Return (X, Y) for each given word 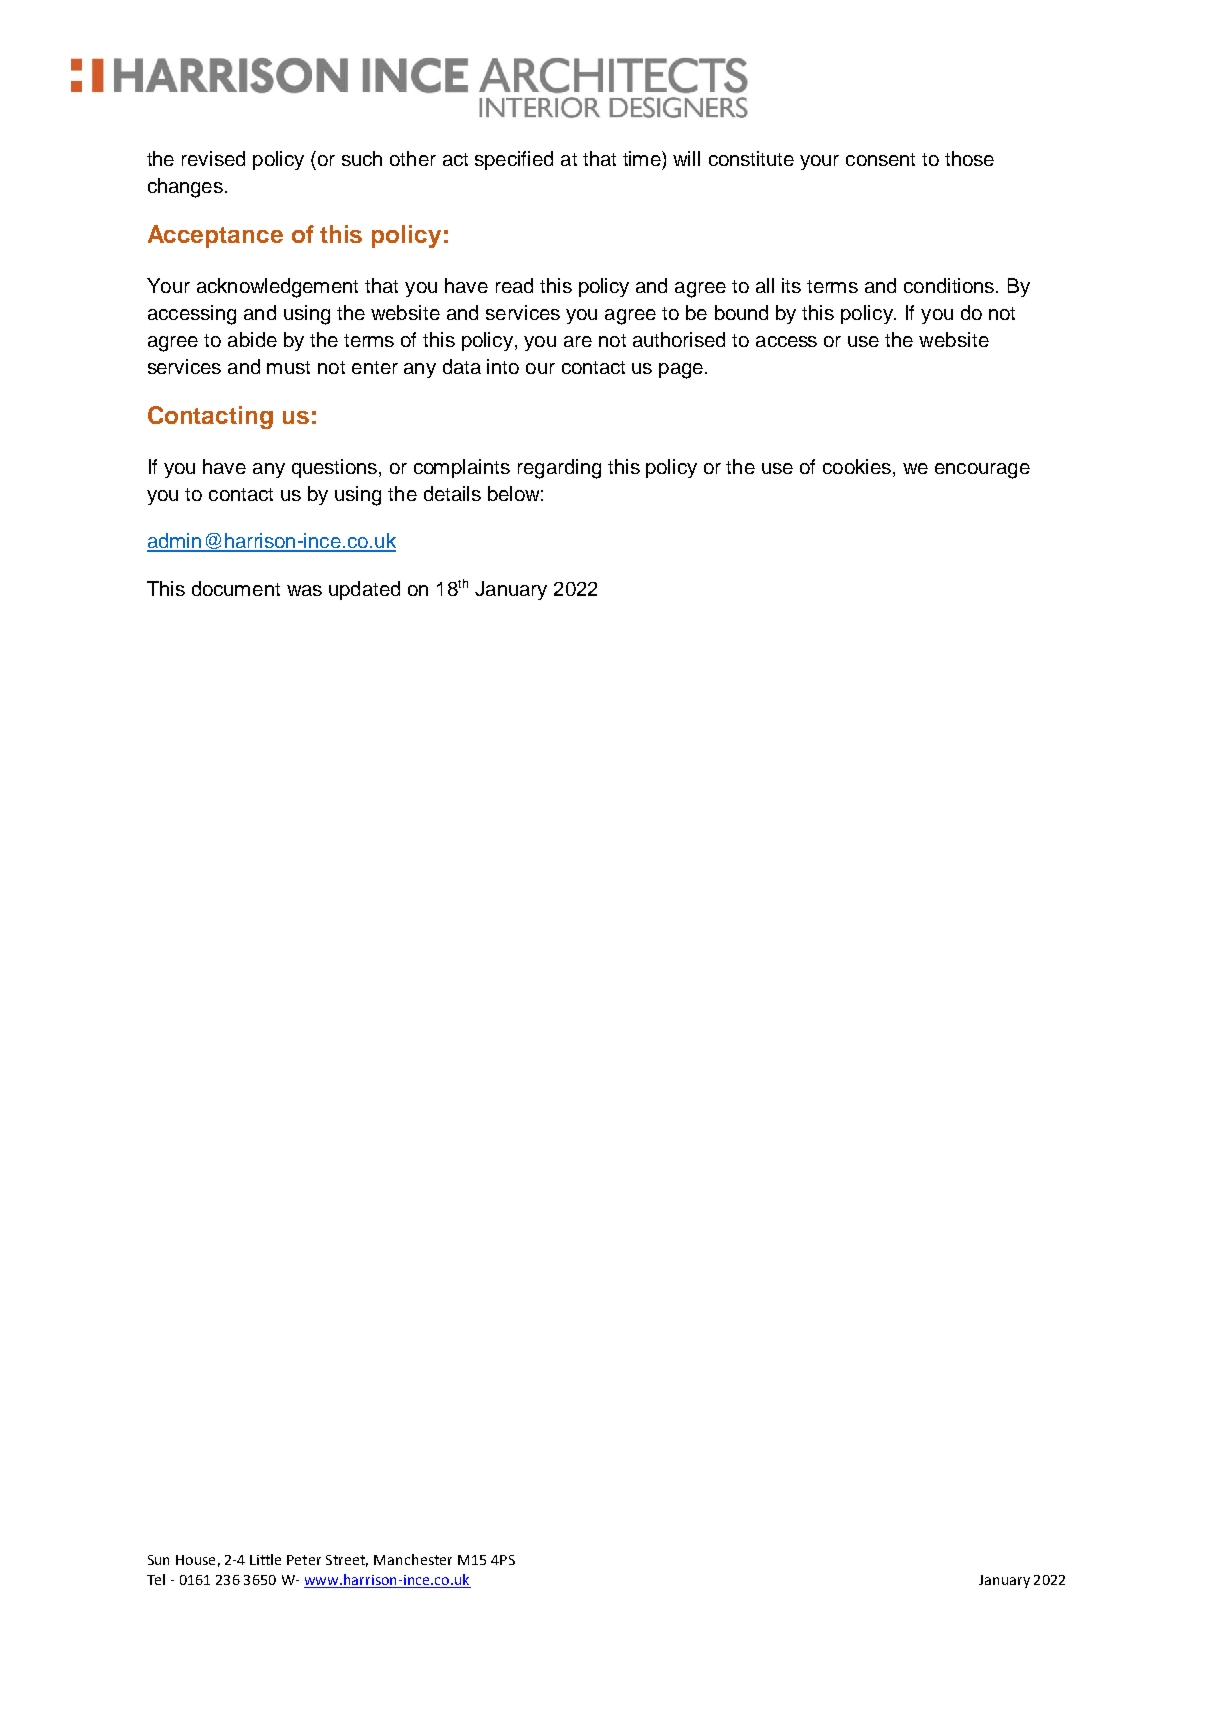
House (195, 1560)
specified (514, 160)
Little (265, 1559)
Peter (304, 1560)
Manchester (413, 1559)
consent (880, 159)
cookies (857, 466)
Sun (158, 1560)
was (304, 590)
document (236, 588)
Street (347, 1561)
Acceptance (215, 236)
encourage (982, 471)
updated (364, 590)
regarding (559, 469)
